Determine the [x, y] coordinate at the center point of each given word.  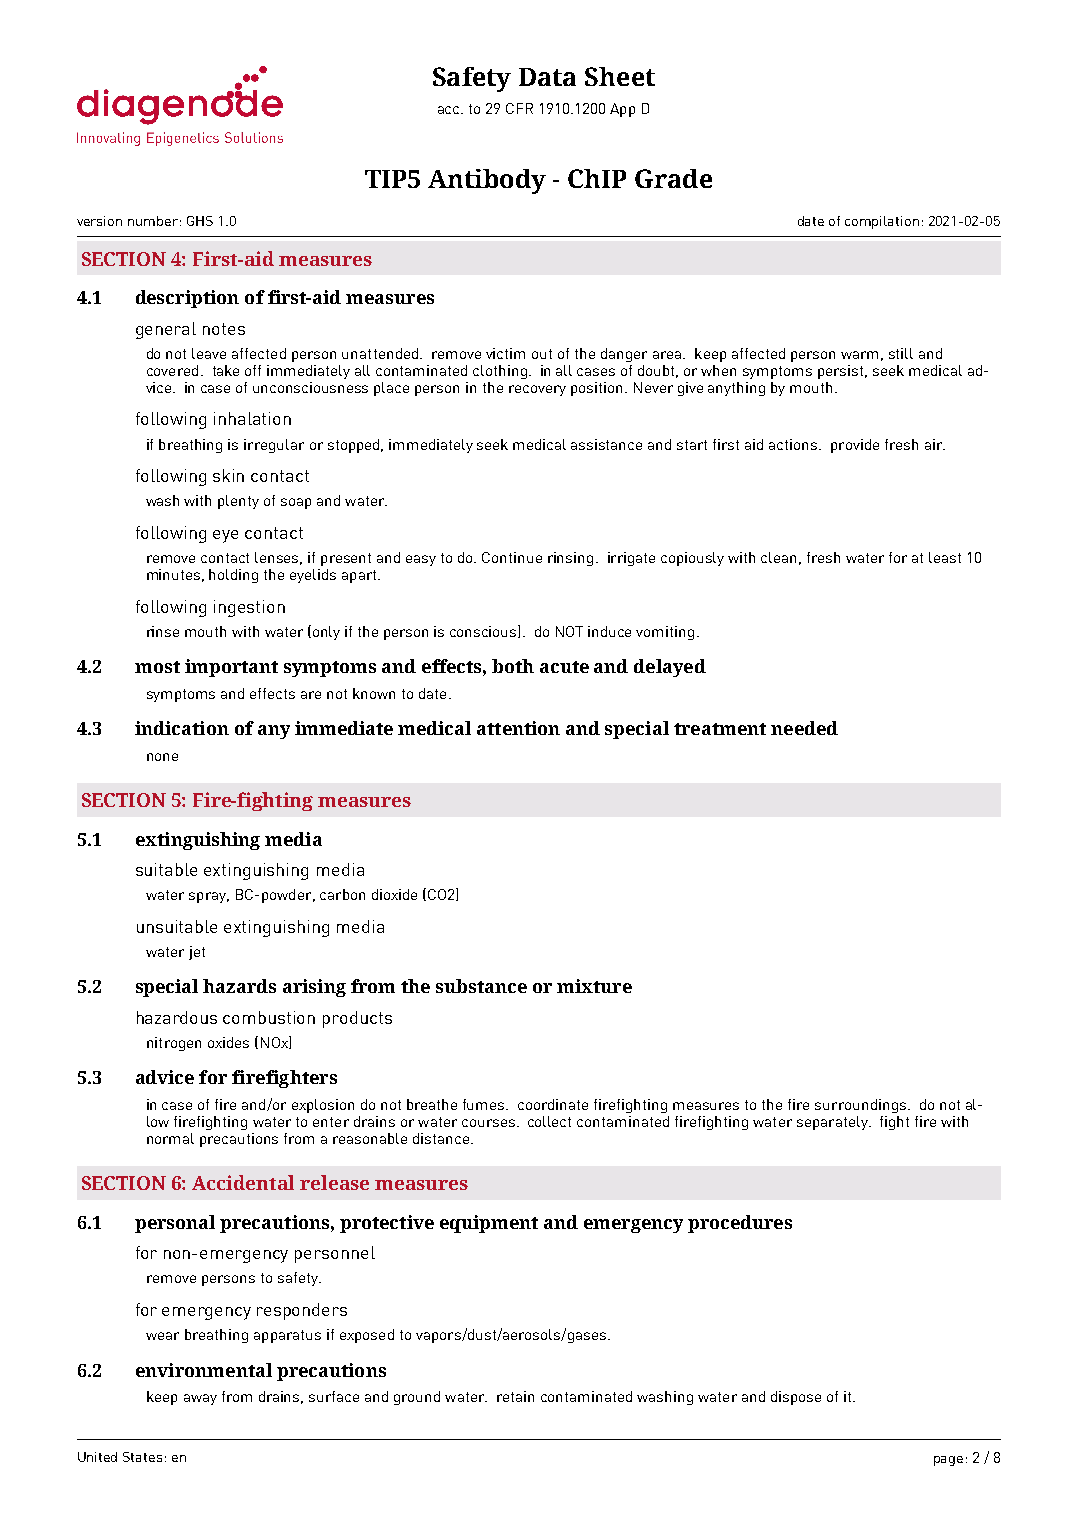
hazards [239, 986]
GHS [200, 221]
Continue [512, 557]
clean [778, 557]
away [200, 1399]
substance [481, 986]
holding [233, 576]
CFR [519, 108]
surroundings [860, 1106]
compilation [882, 222]
